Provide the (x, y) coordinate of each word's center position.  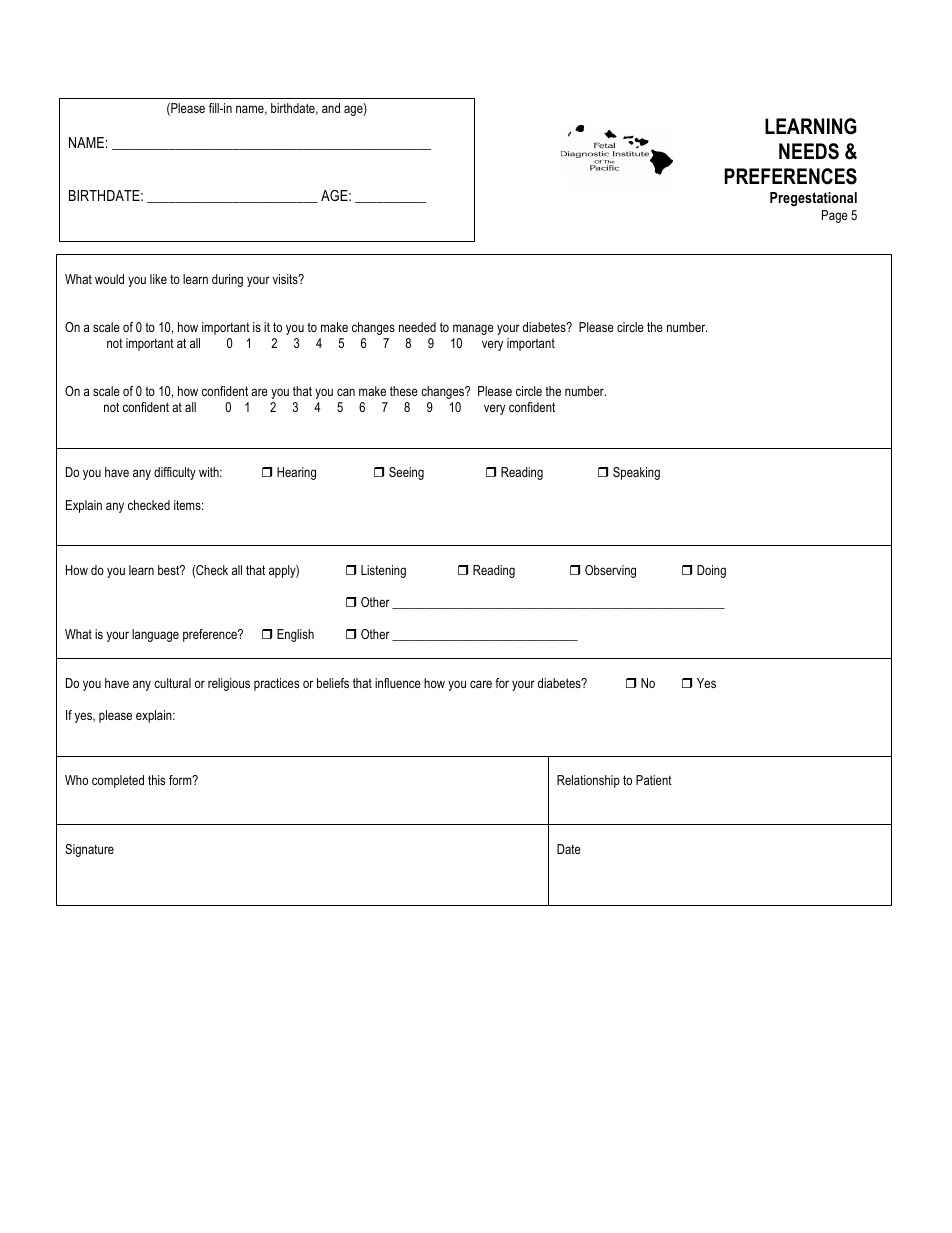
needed (417, 327)
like (158, 279)
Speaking (636, 473)
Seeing (406, 473)
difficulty (175, 473)
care (481, 684)
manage (473, 329)
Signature (89, 850)
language (155, 635)
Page (835, 216)
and (331, 108)
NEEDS (809, 151)
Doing (711, 571)
